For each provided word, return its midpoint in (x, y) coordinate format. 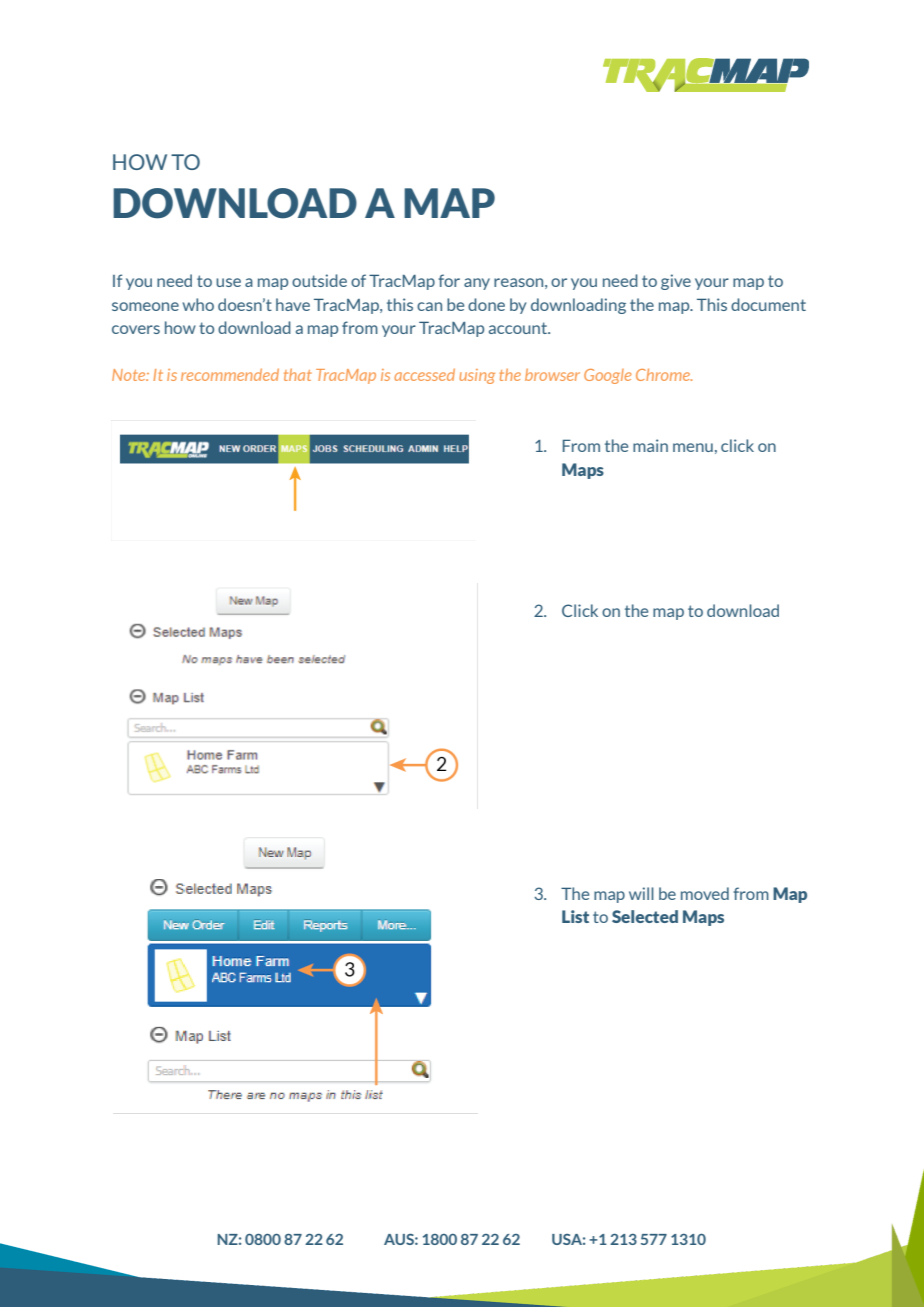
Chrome (664, 374)
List (575, 916)
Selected (645, 916)
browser (552, 375)
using (477, 376)
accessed (424, 374)
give (676, 282)
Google (607, 376)
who (198, 304)
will (641, 893)
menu (693, 447)
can (429, 306)
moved (705, 893)
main (650, 445)
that (298, 374)
